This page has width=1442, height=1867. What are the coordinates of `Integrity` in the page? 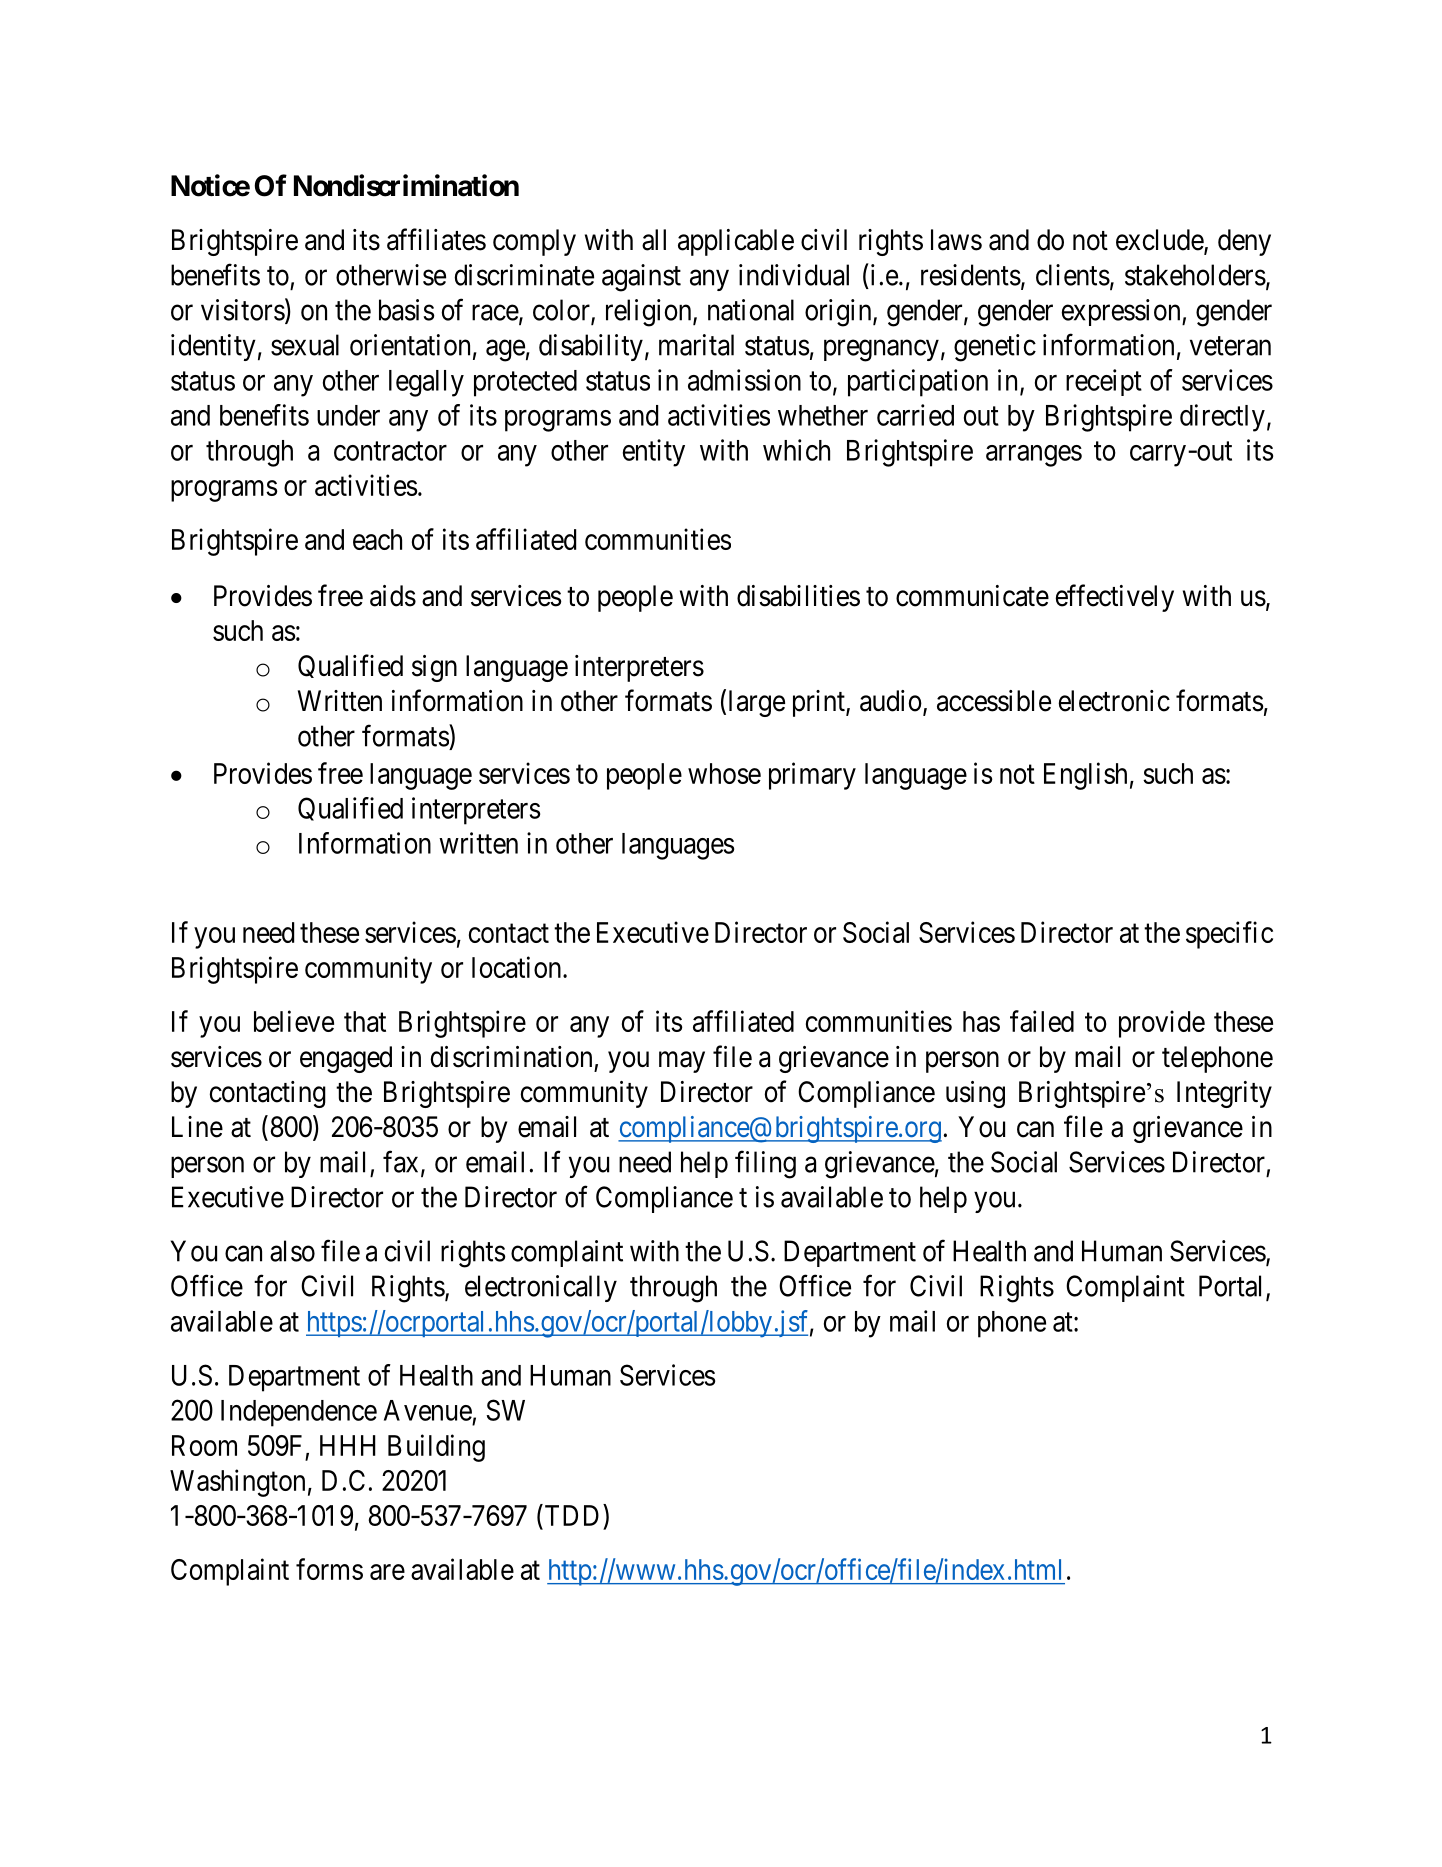 It's located at (1224, 1094).
